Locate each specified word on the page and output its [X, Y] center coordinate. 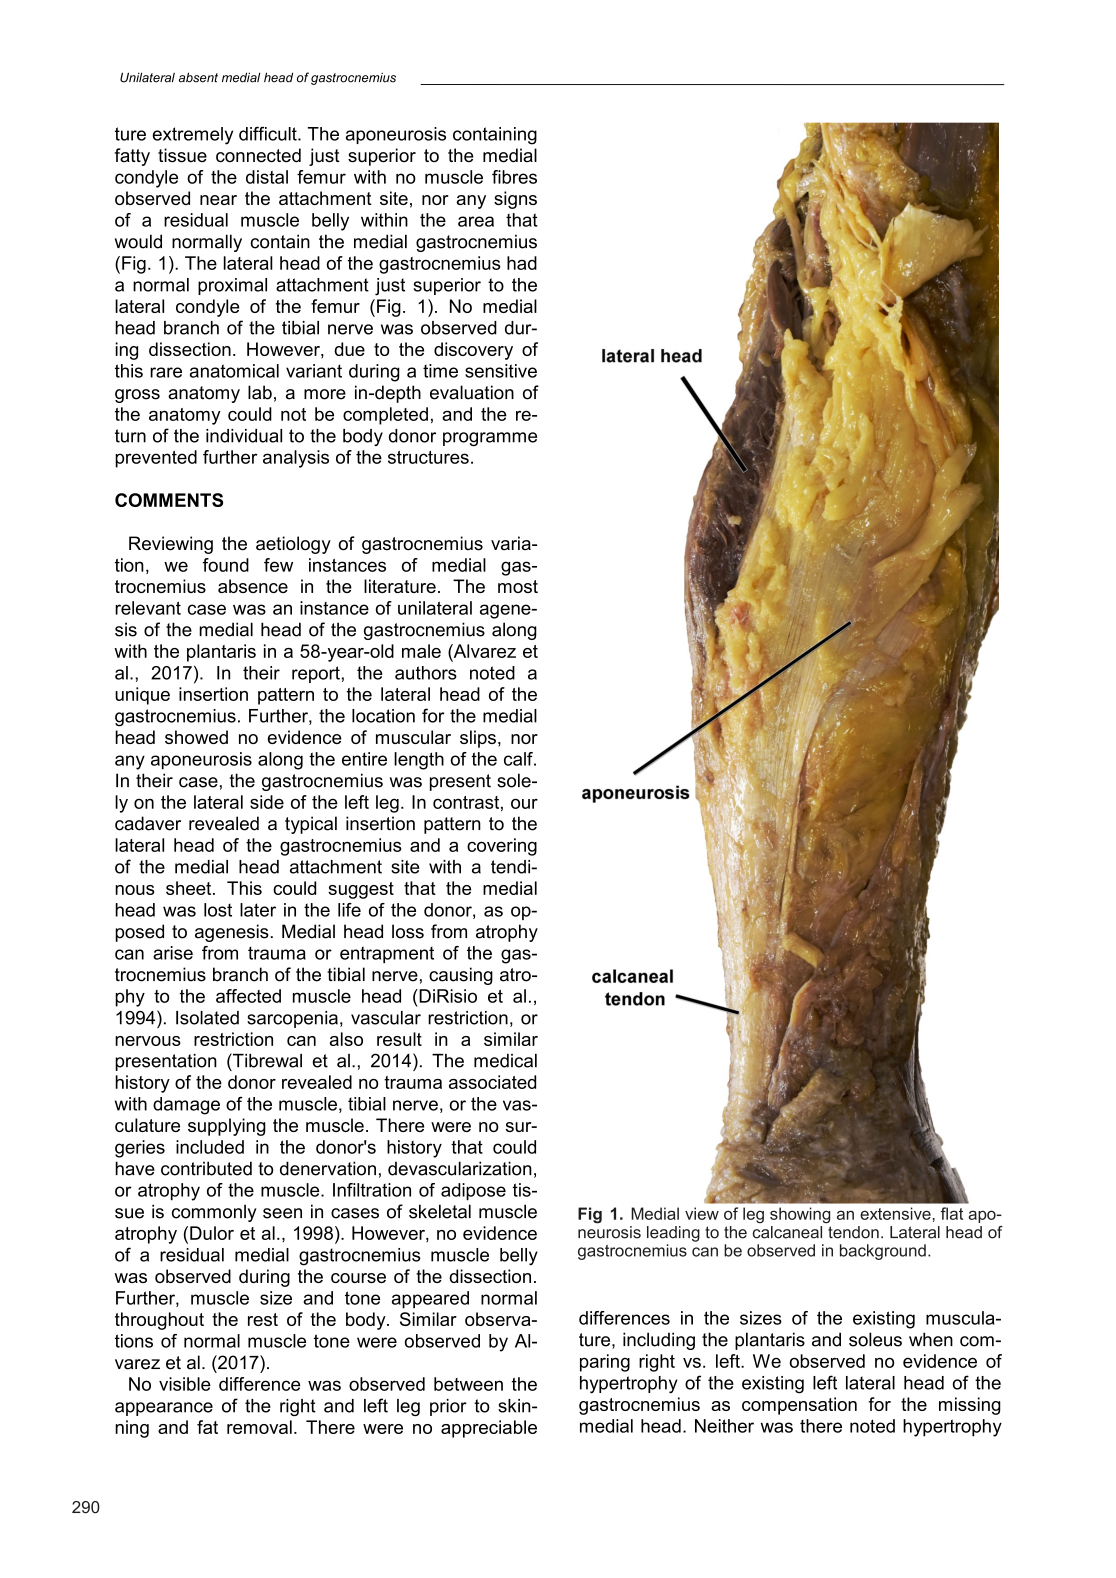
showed [196, 737]
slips [478, 739]
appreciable [489, 1429]
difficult [269, 133]
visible [185, 1384]
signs [515, 200]
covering [502, 847]
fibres [514, 177]
